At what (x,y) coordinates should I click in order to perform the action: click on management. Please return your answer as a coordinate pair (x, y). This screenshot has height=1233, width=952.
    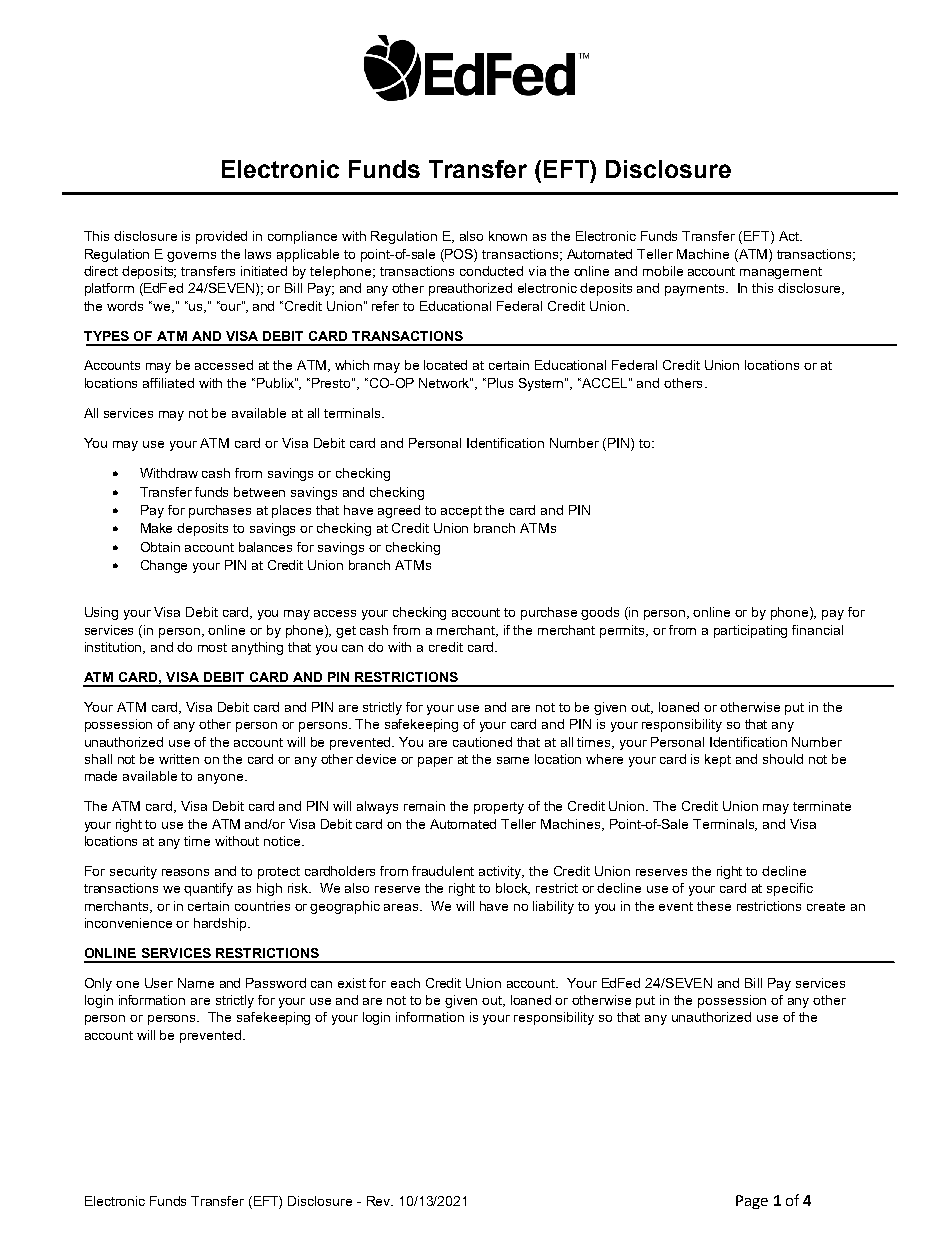
    Looking at the image, I should click on (781, 273).
